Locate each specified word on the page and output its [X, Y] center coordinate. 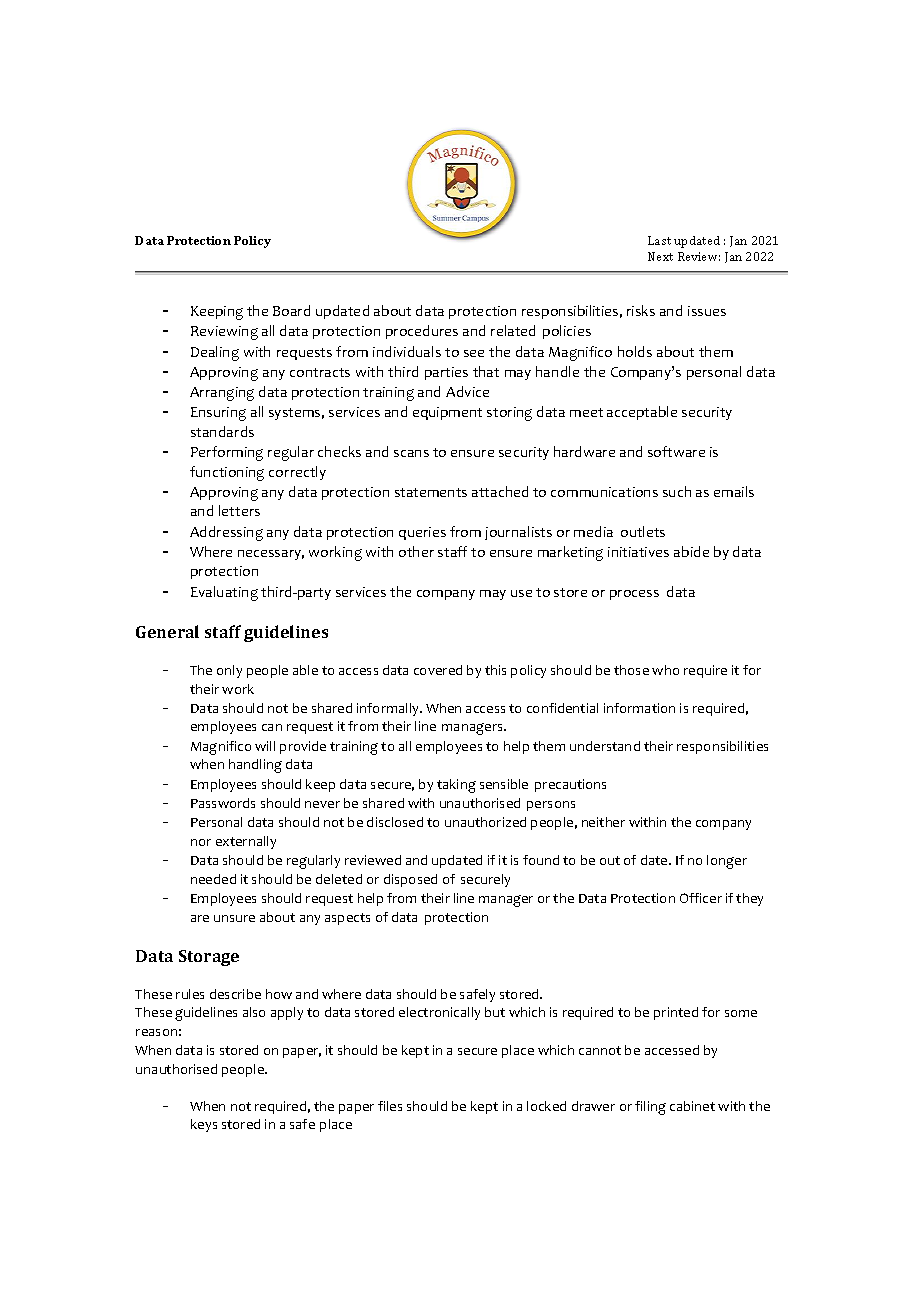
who [665, 670]
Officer [701, 898]
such [677, 491]
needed [213, 879]
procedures [422, 332]
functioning [227, 473]
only [229, 671]
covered [438, 670]
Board [291, 310]
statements [431, 492]
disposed [410, 880]
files [390, 1106]
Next [660, 256]
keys [204, 1125]
